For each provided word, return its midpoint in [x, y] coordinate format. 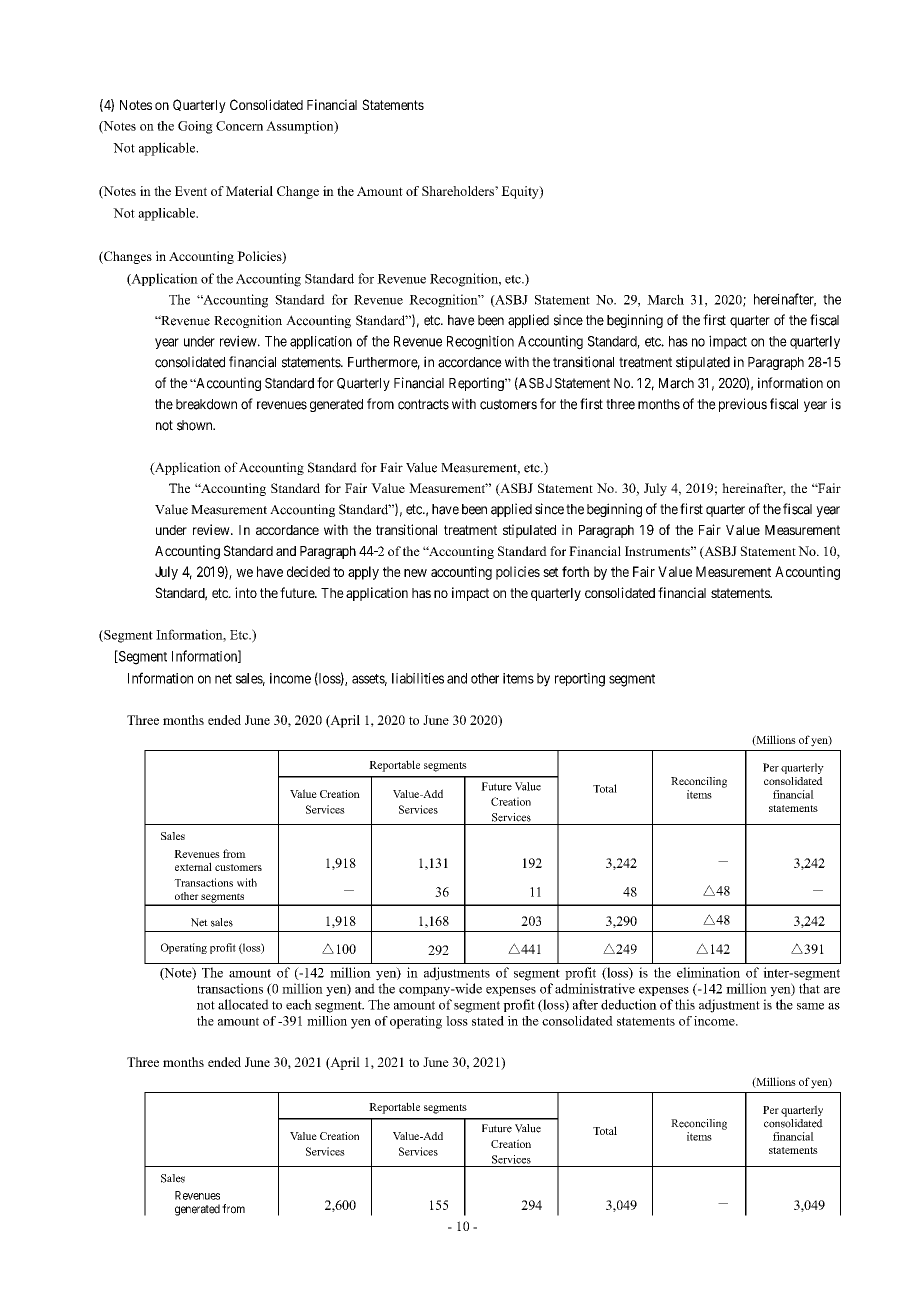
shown [196, 425]
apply [363, 573]
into [246, 592]
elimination [708, 972]
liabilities [418, 678]
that [809, 988]
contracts [423, 404]
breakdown [206, 404]
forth [575, 571]
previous [743, 405]
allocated [243, 1004]
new [415, 573]
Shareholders [459, 191]
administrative [595, 988]
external [193, 866]
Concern [239, 126]
